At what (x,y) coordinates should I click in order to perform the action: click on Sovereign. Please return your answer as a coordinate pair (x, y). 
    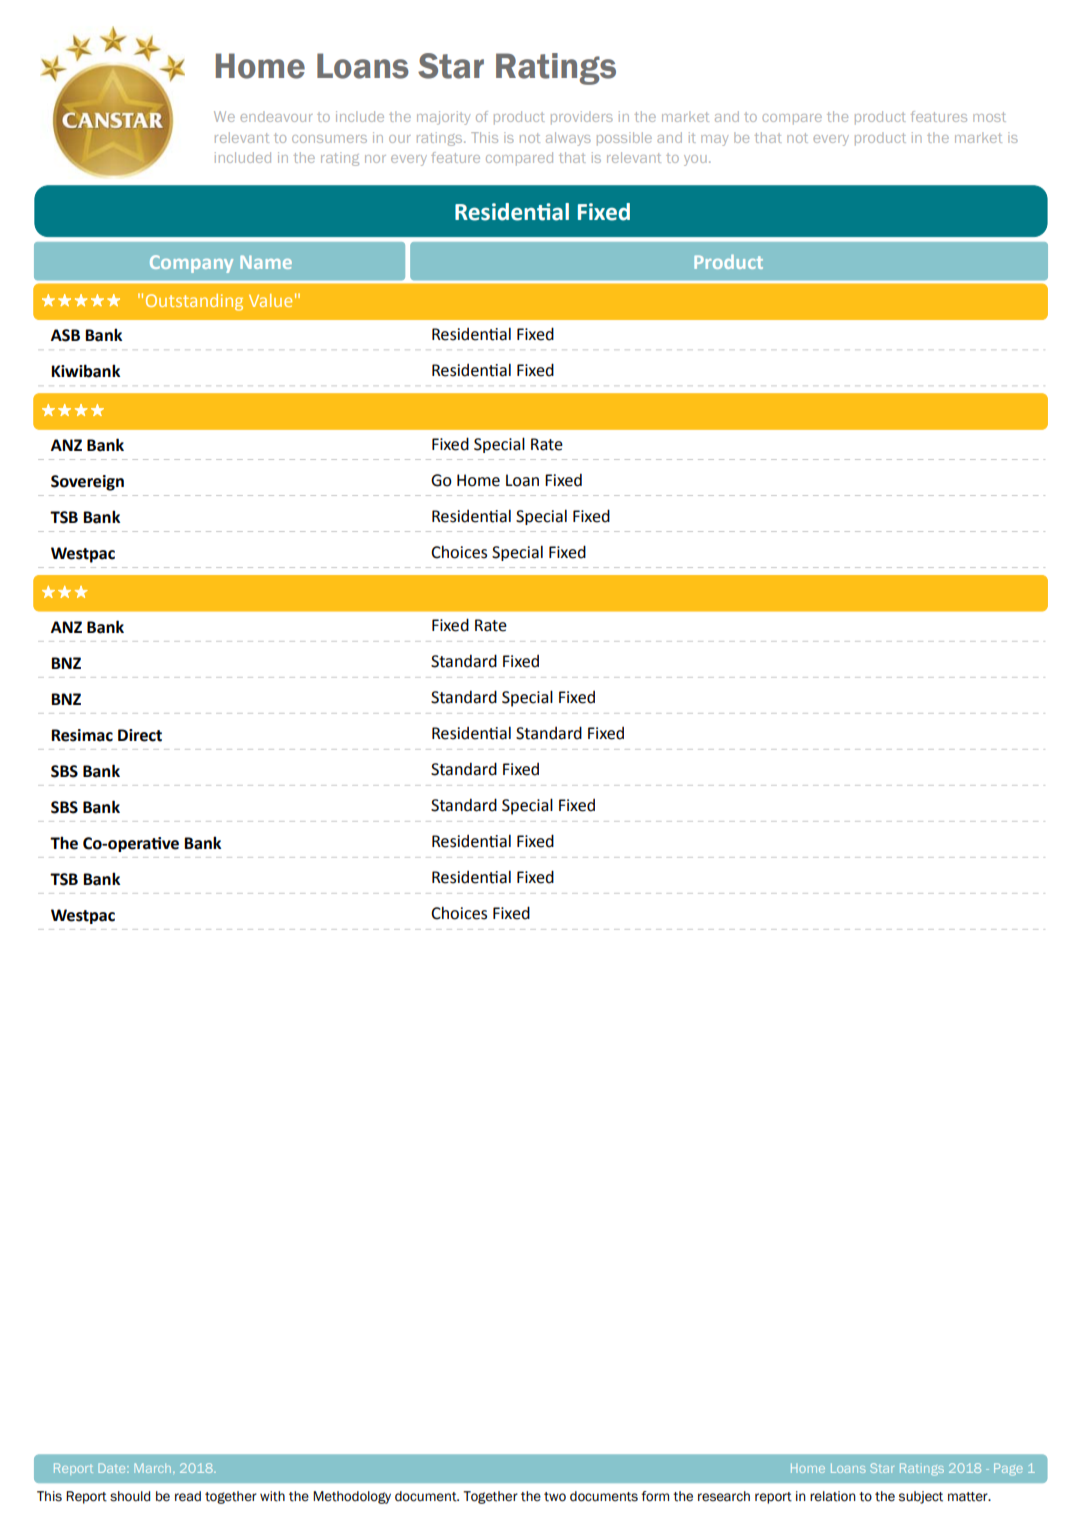
    Looking at the image, I should click on (87, 483).
